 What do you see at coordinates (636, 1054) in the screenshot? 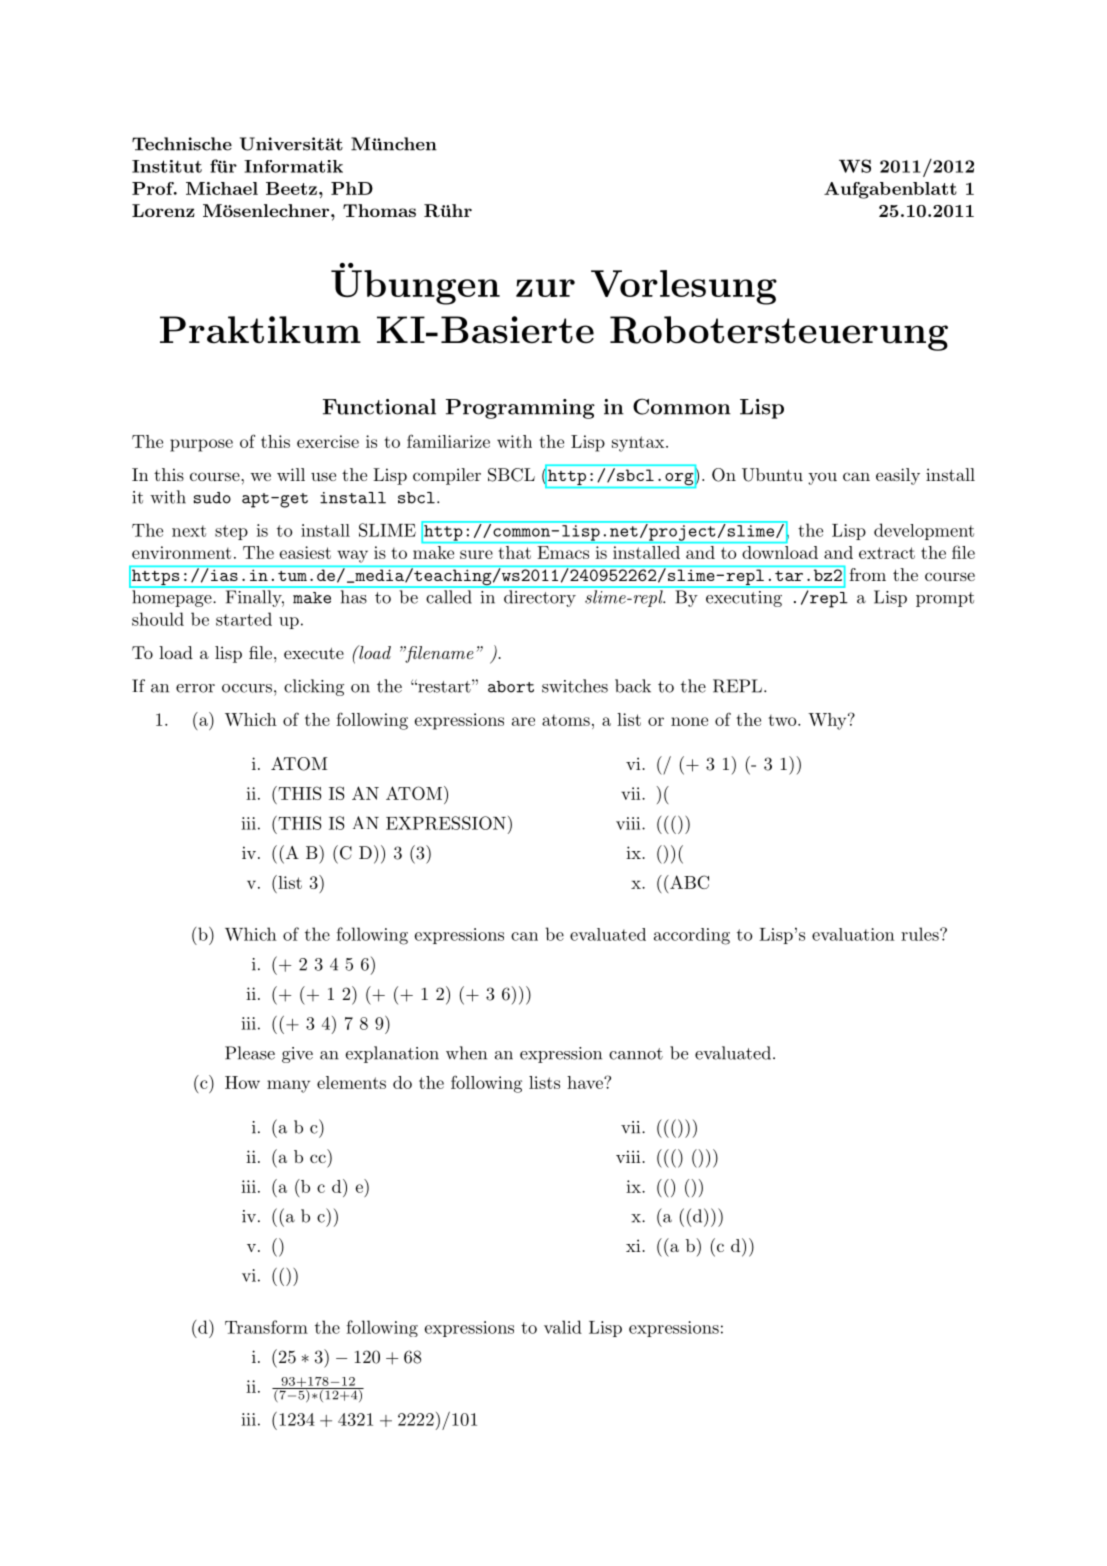
I see `cannot` at bounding box center [636, 1054].
